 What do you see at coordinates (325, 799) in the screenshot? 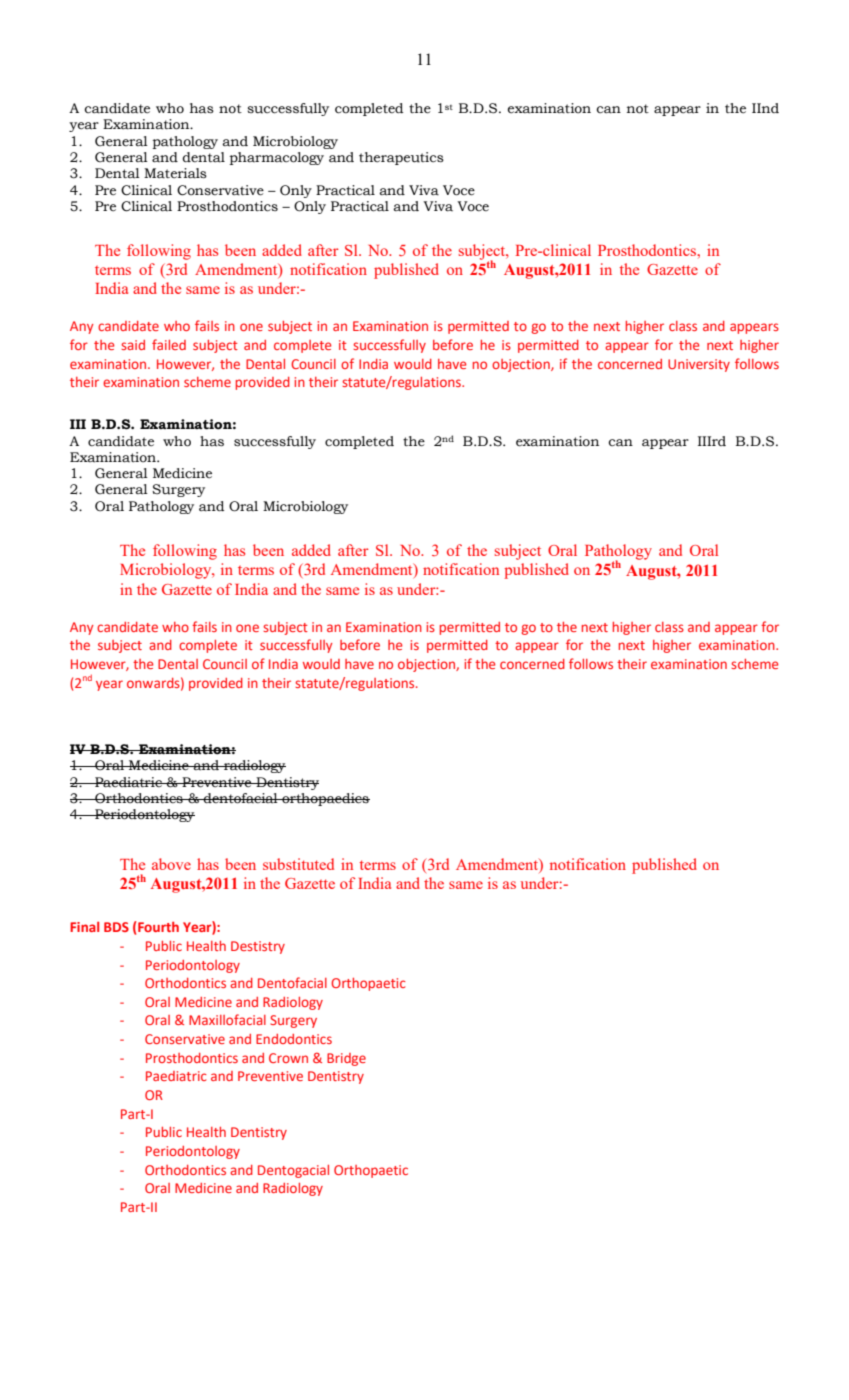
I see `orthopaedics` at bounding box center [325, 799].
